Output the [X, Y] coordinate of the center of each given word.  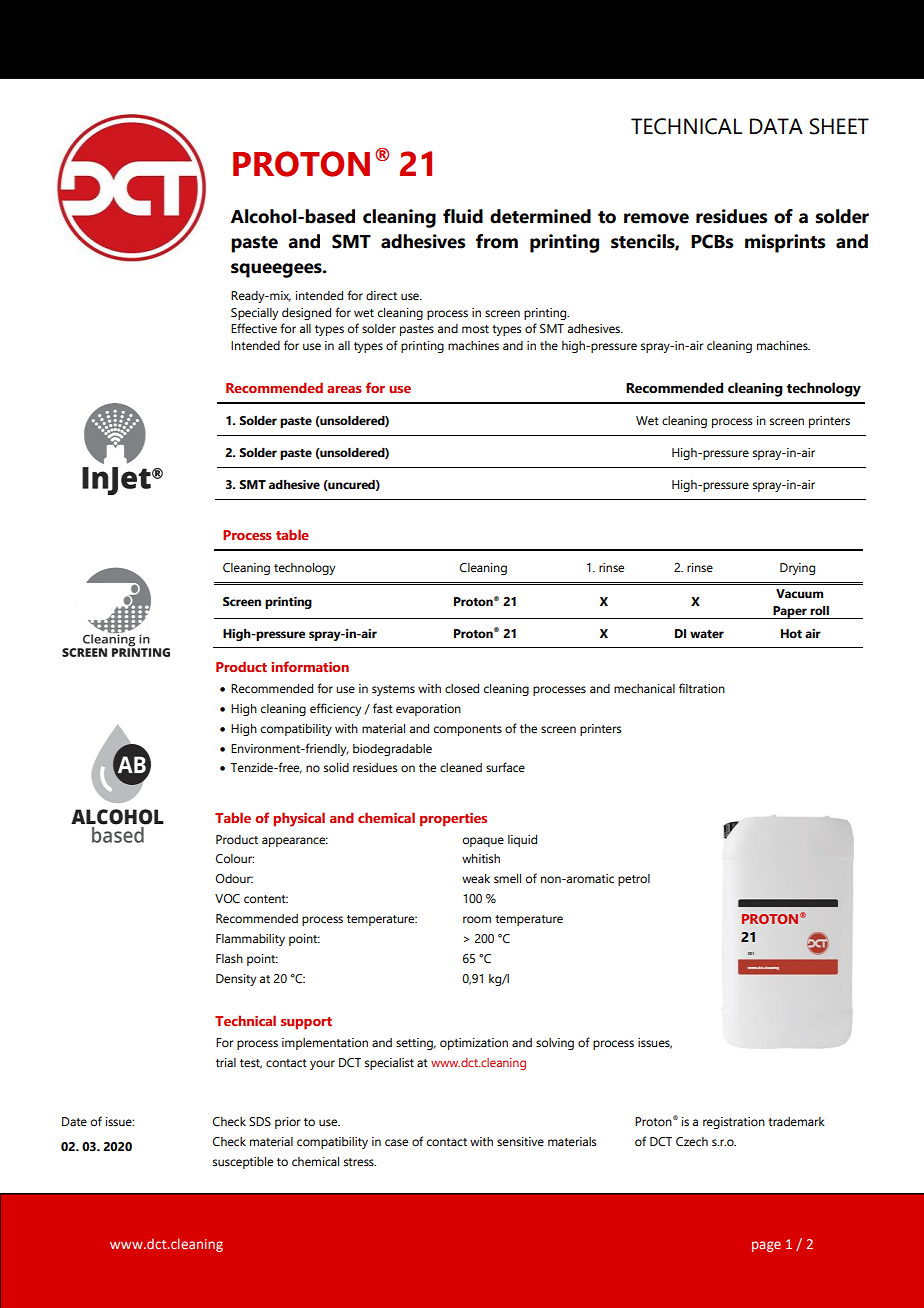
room [477, 919]
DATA [776, 126]
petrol [634, 880]
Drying [797, 569]
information [310, 666]
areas [344, 389]
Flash [229, 958]
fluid [463, 216]
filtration [702, 688]
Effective [254, 328]
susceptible [243, 1163]
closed [462, 688]
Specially [254, 314]
